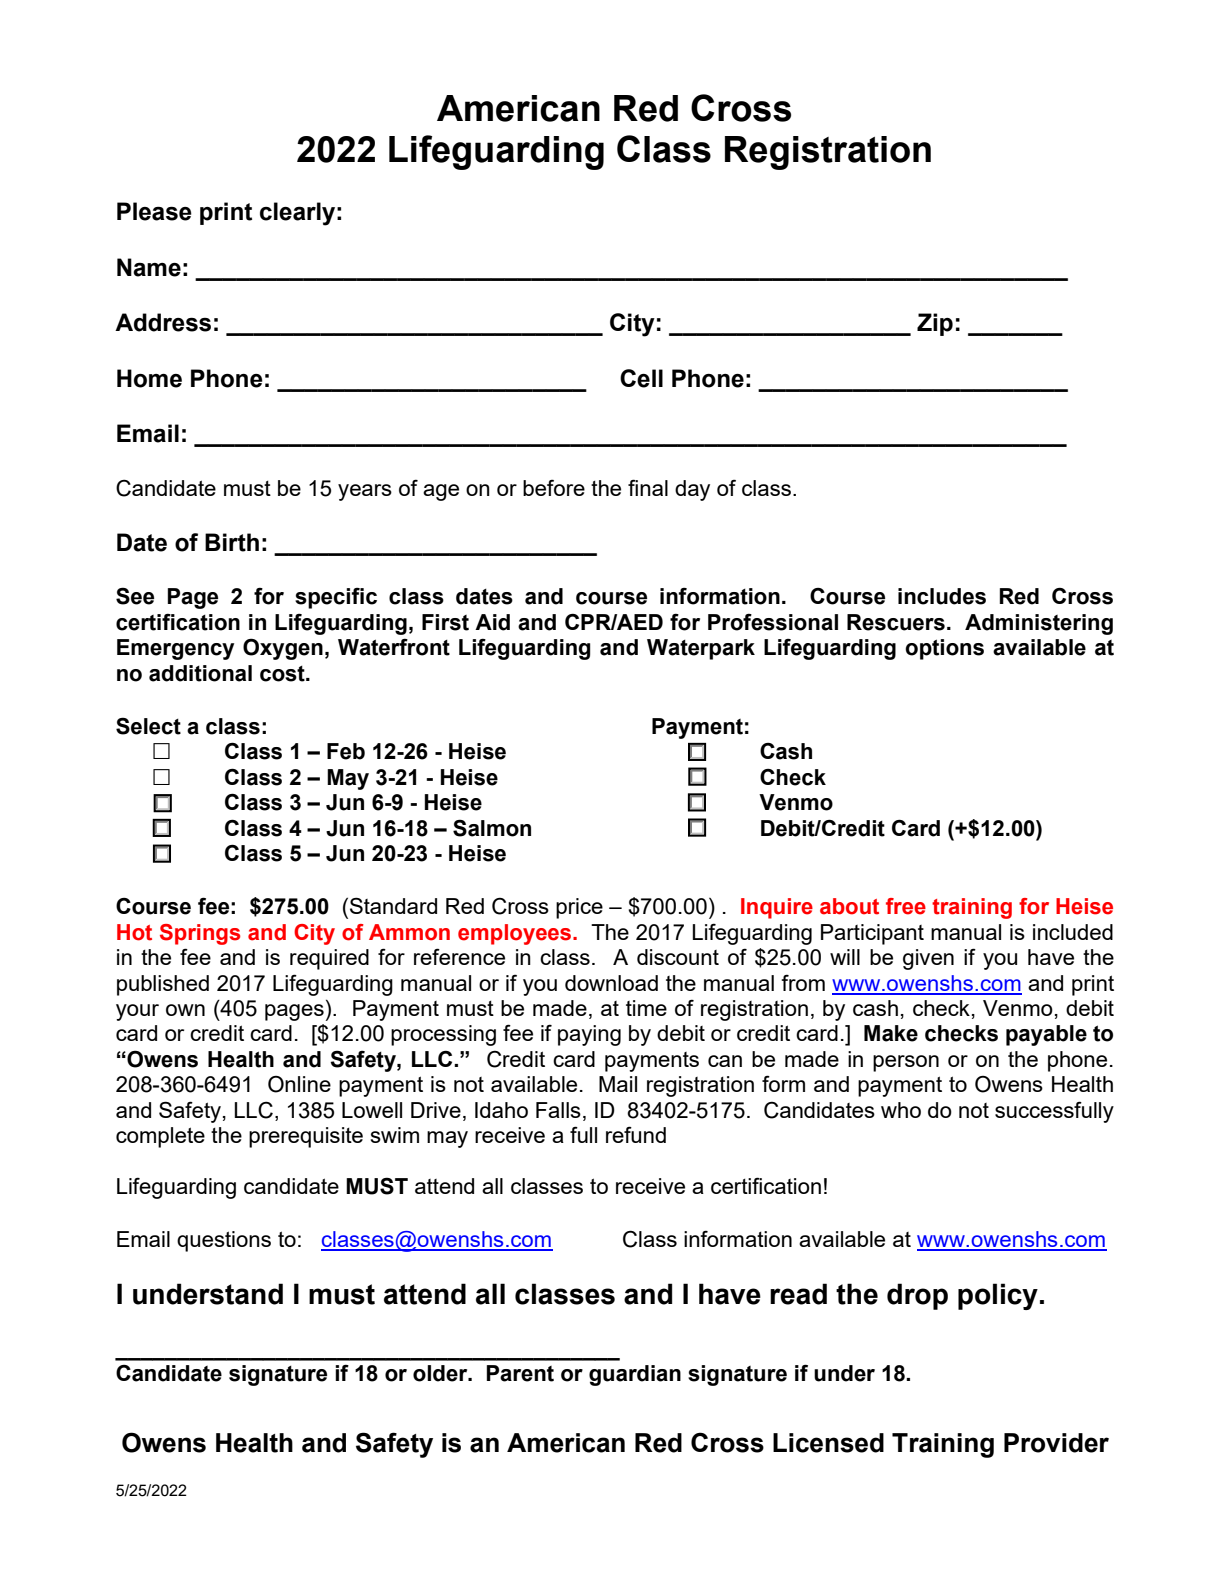  I want to click on older, so click(441, 1373).
